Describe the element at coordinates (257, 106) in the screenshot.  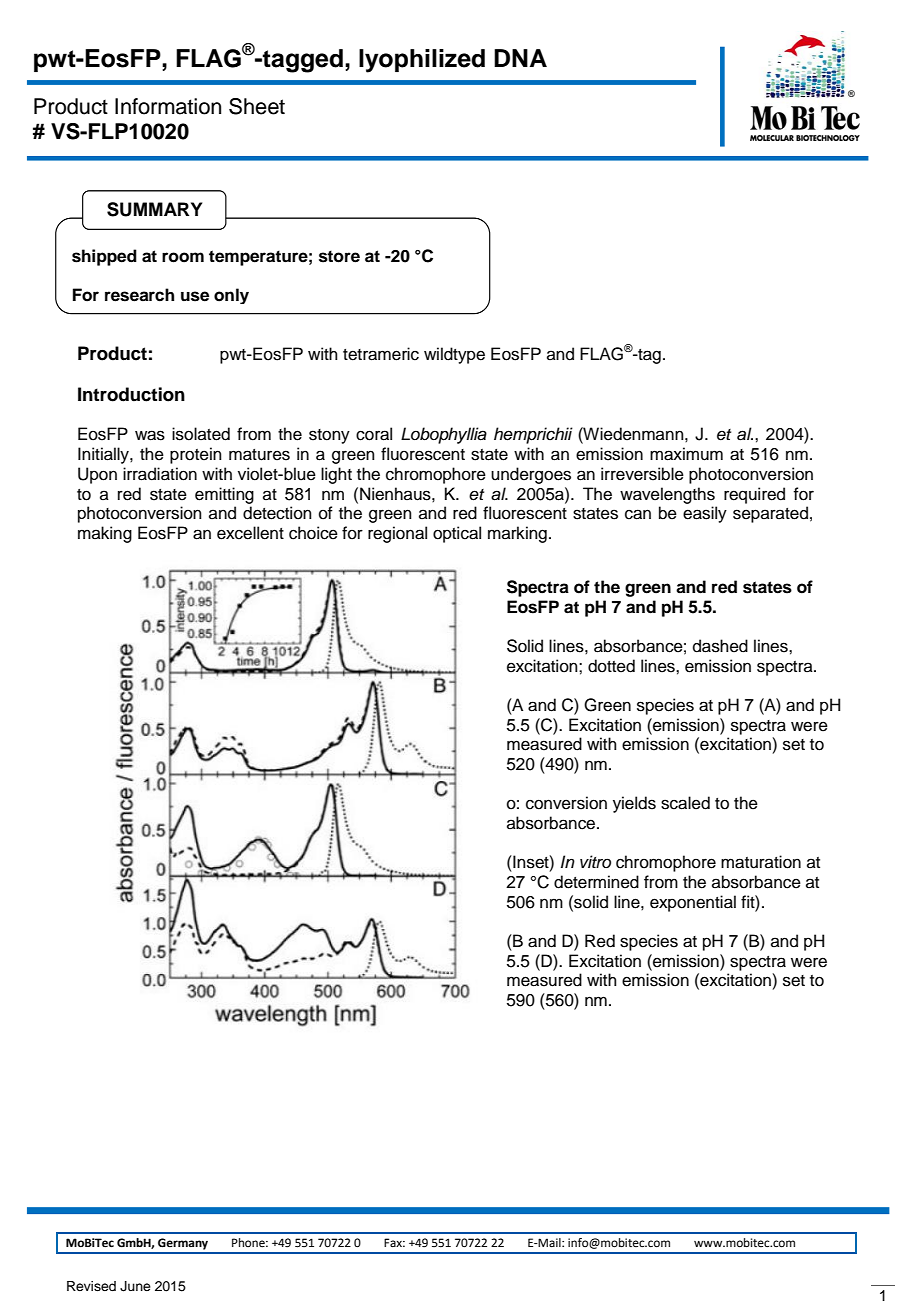
I see `Sheet` at that location.
